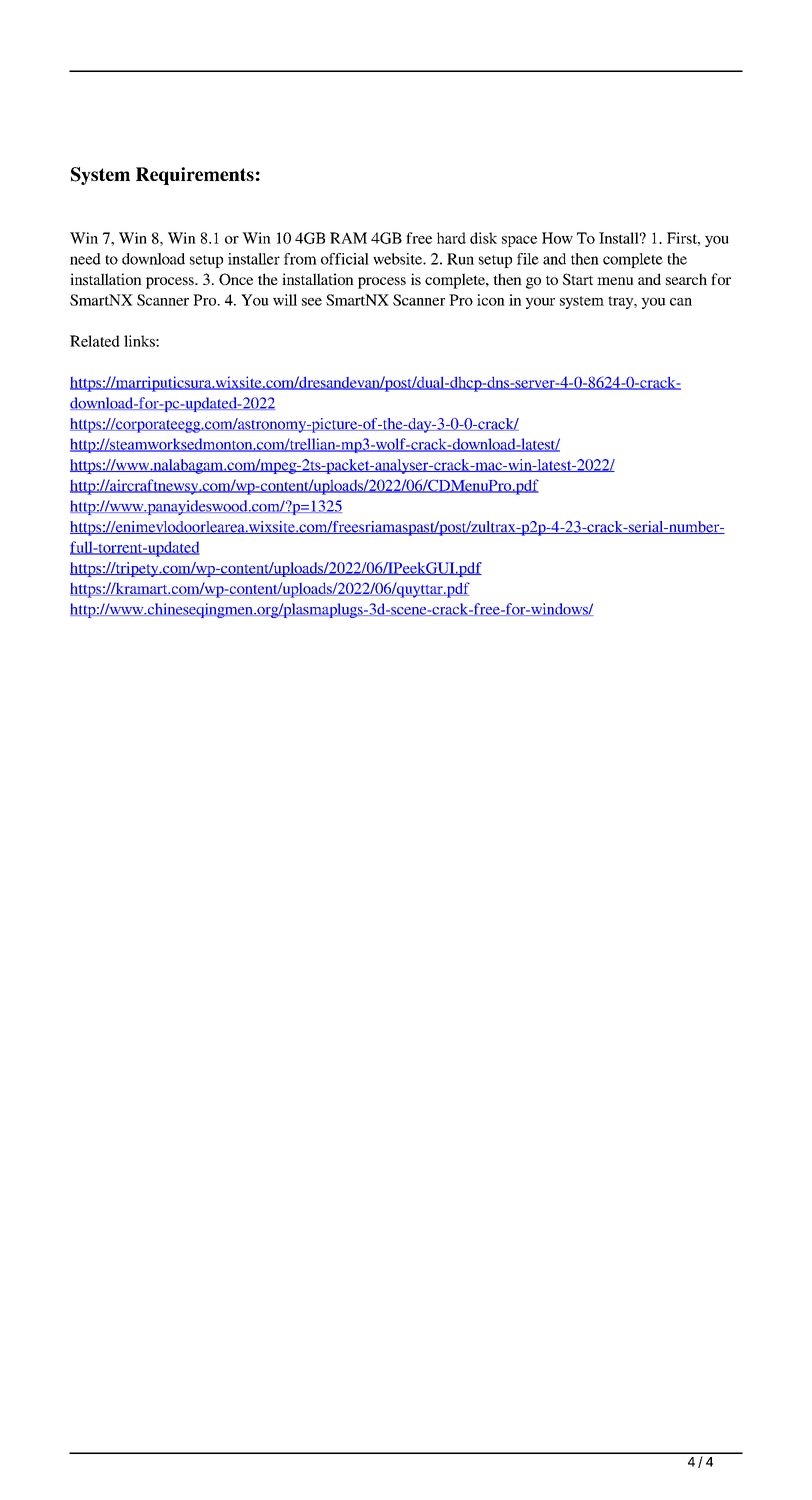  What do you see at coordinates (528, 259) in the document?
I see `file` at bounding box center [528, 259].
